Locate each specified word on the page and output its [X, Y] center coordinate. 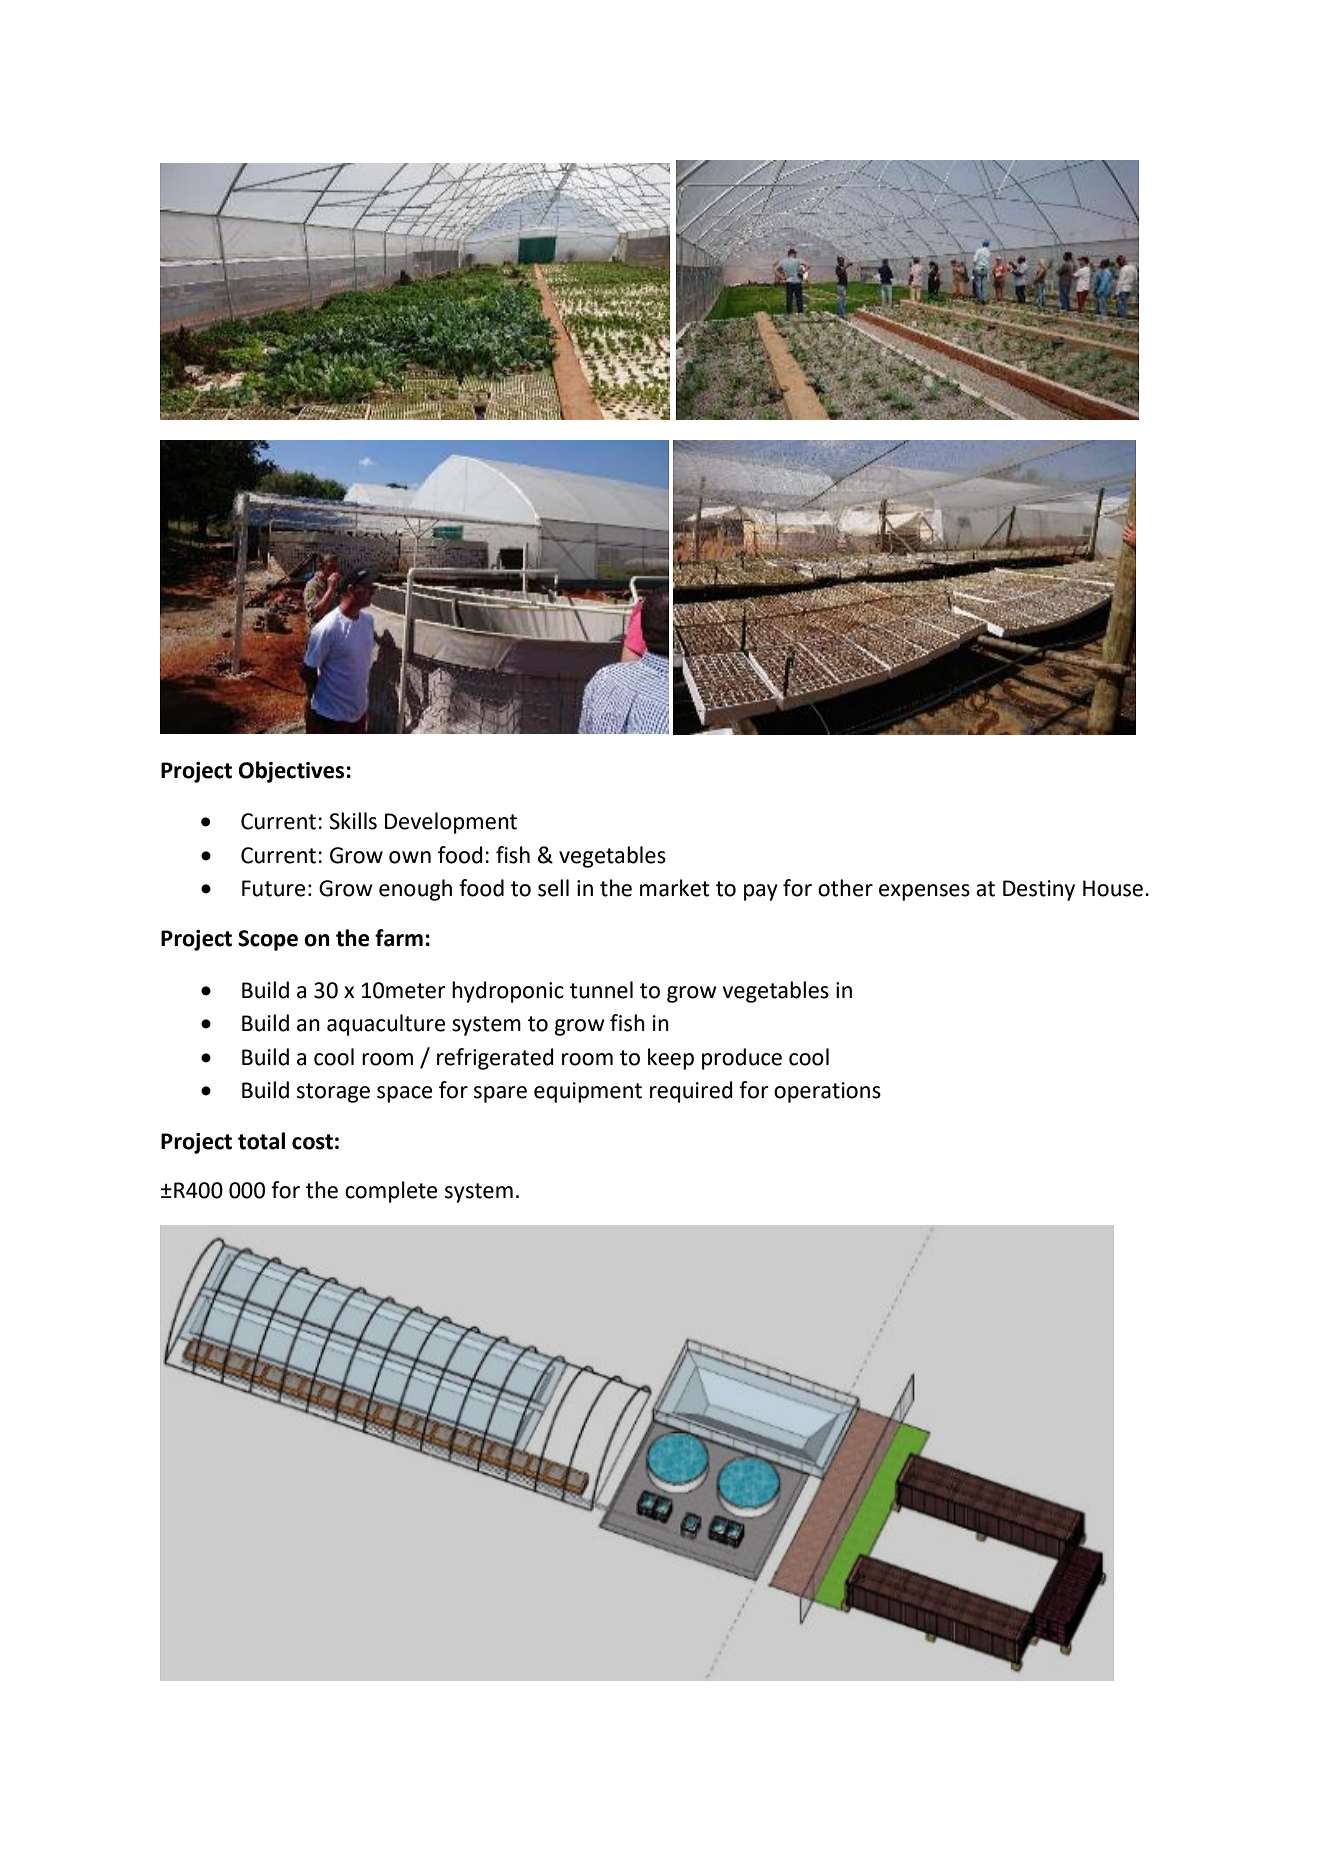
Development [451, 823]
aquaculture [386, 1025]
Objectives [291, 772]
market [675, 888]
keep [671, 1059]
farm [399, 938]
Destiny [1039, 890]
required [691, 1092]
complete [391, 1192]
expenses [924, 892]
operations [827, 1092]
